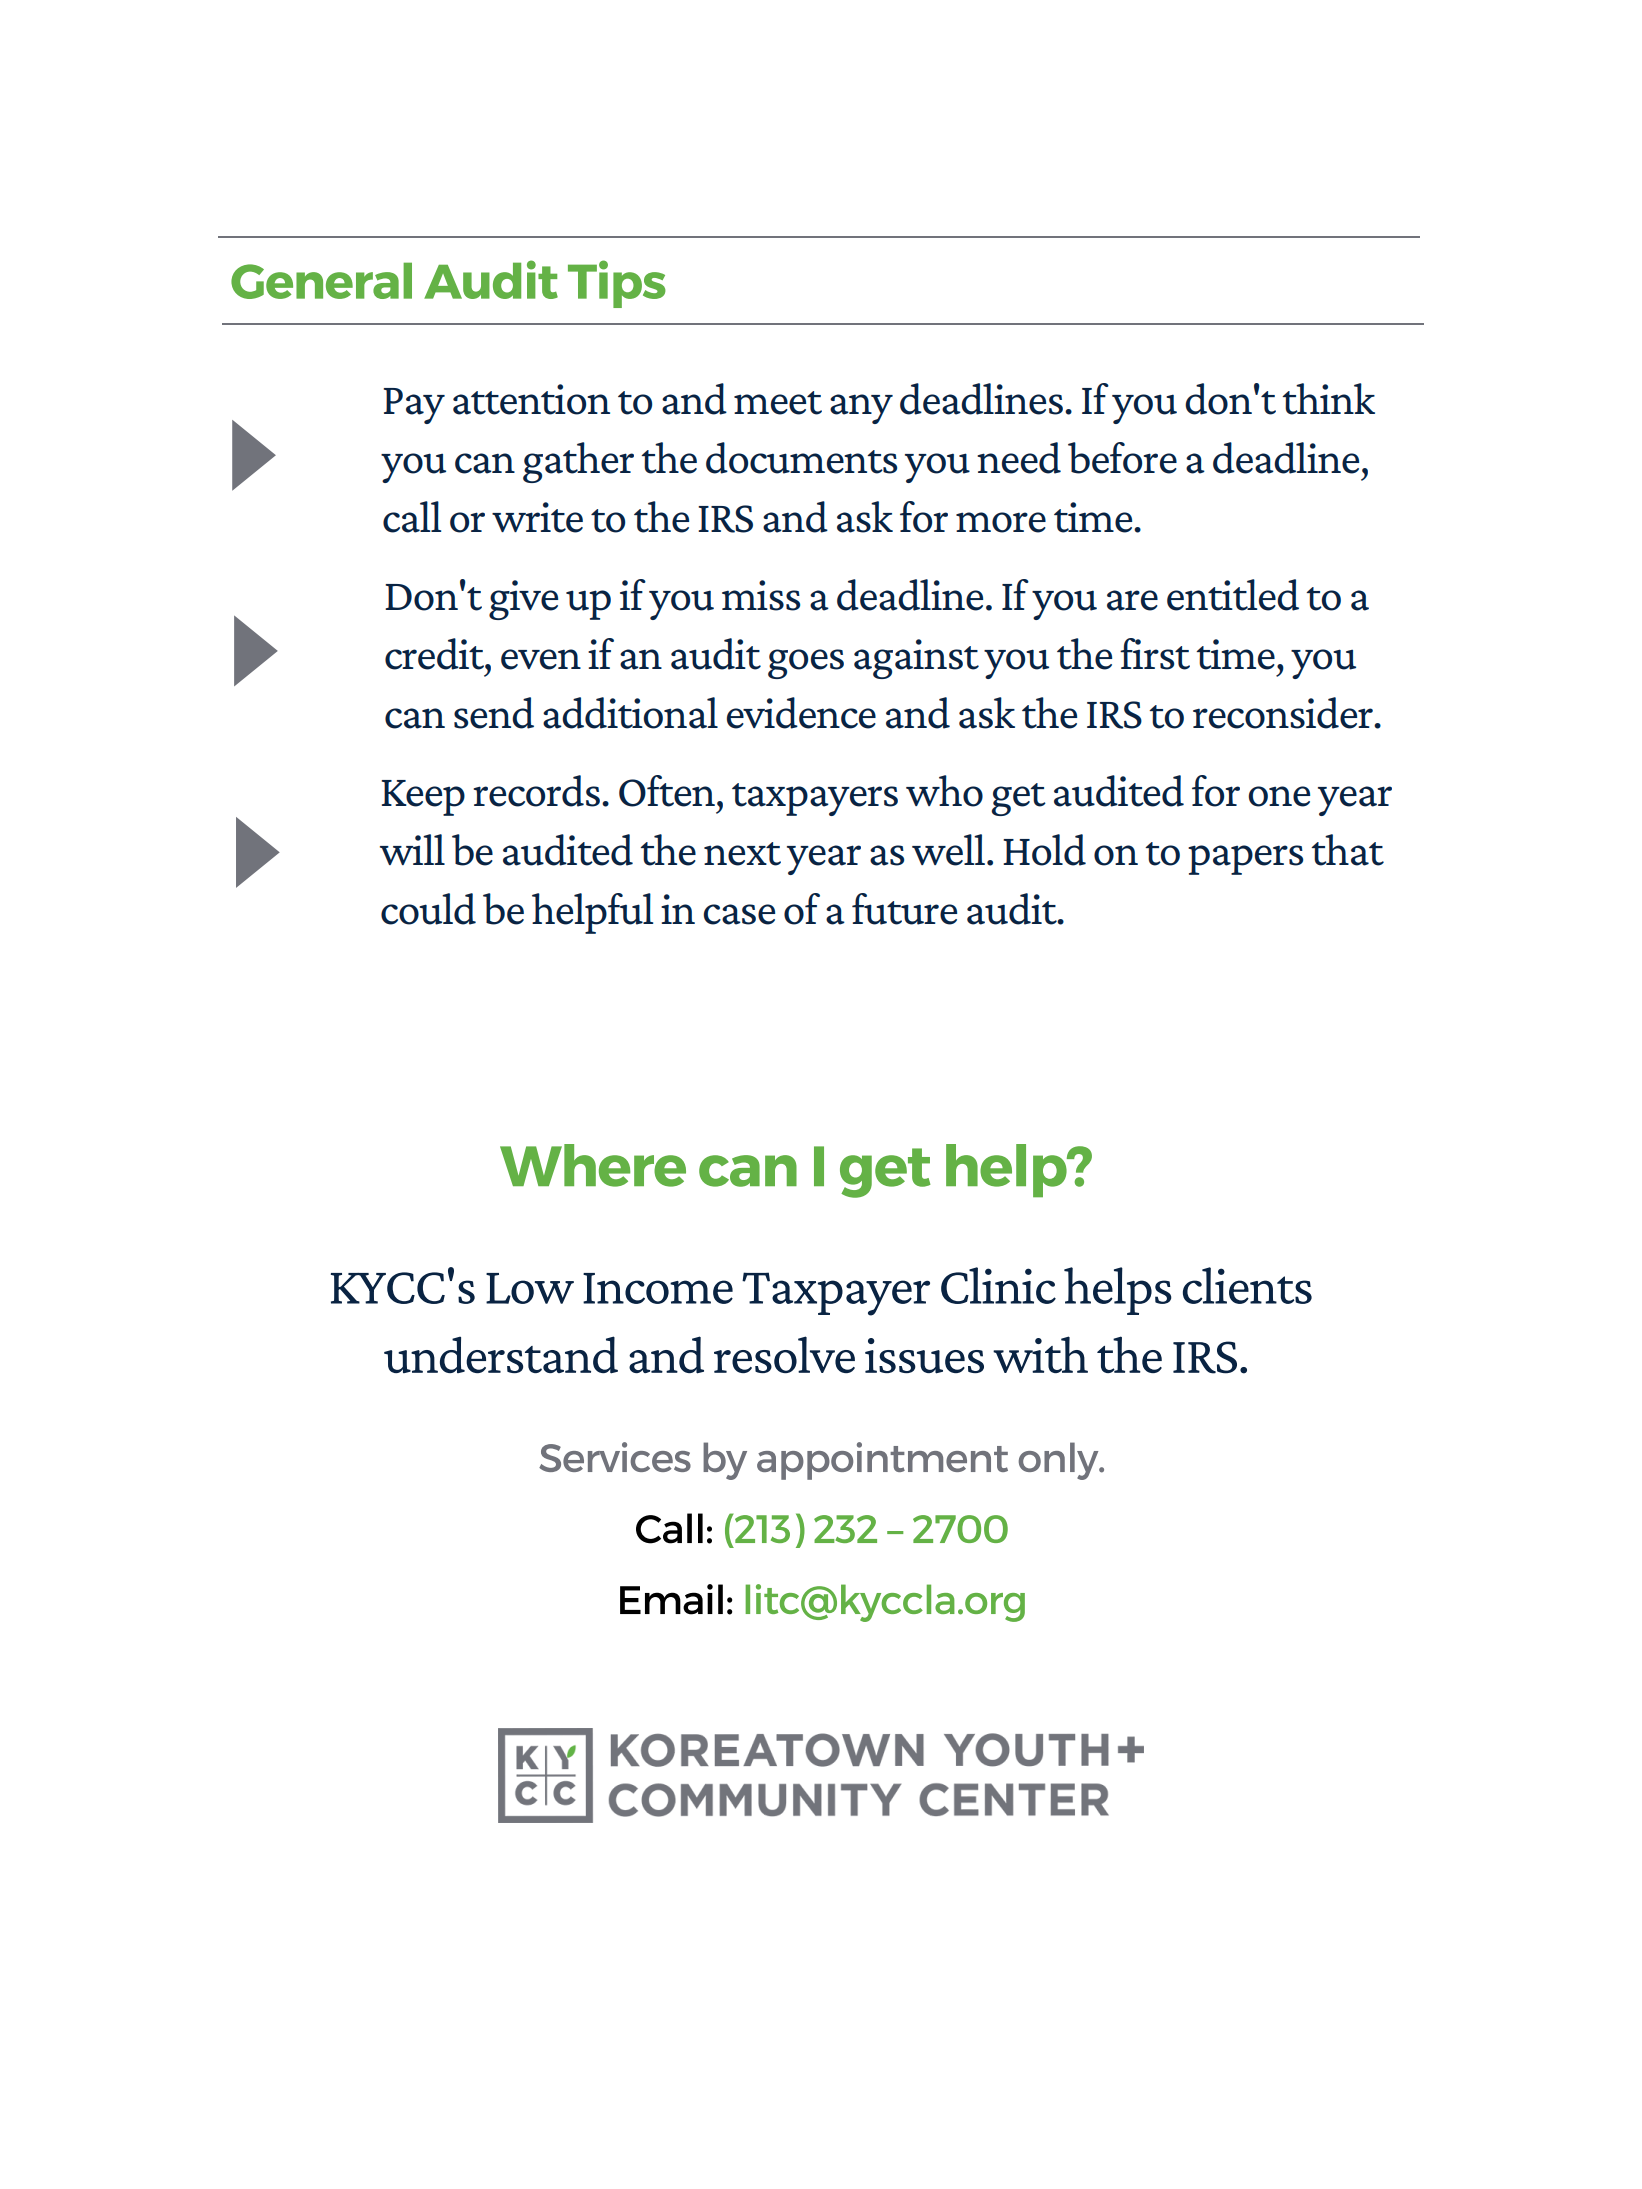 Image resolution: width=1642 pixels, height=2189 pixels. I want to click on reconsider, so click(1284, 713).
